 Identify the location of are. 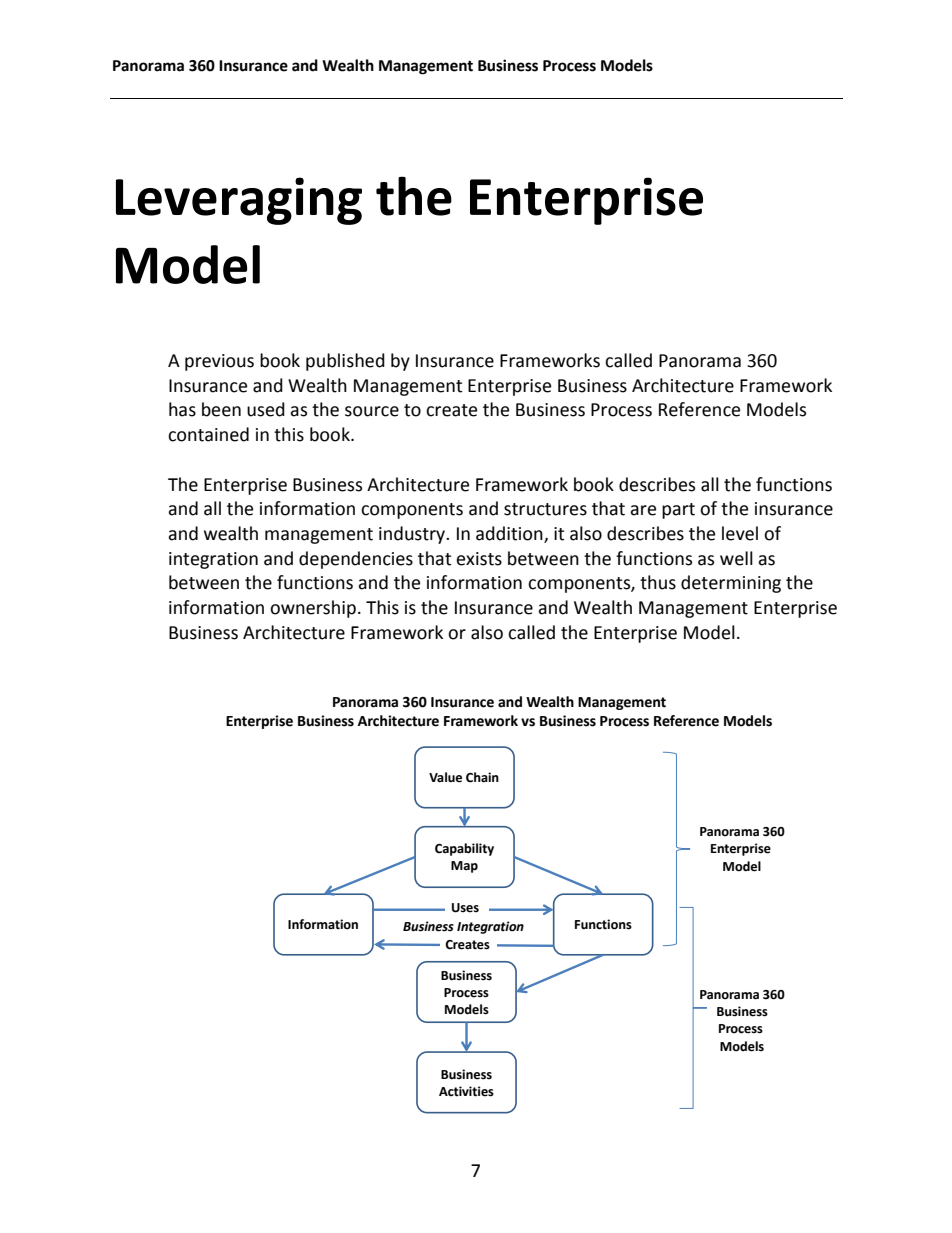
(643, 510).
